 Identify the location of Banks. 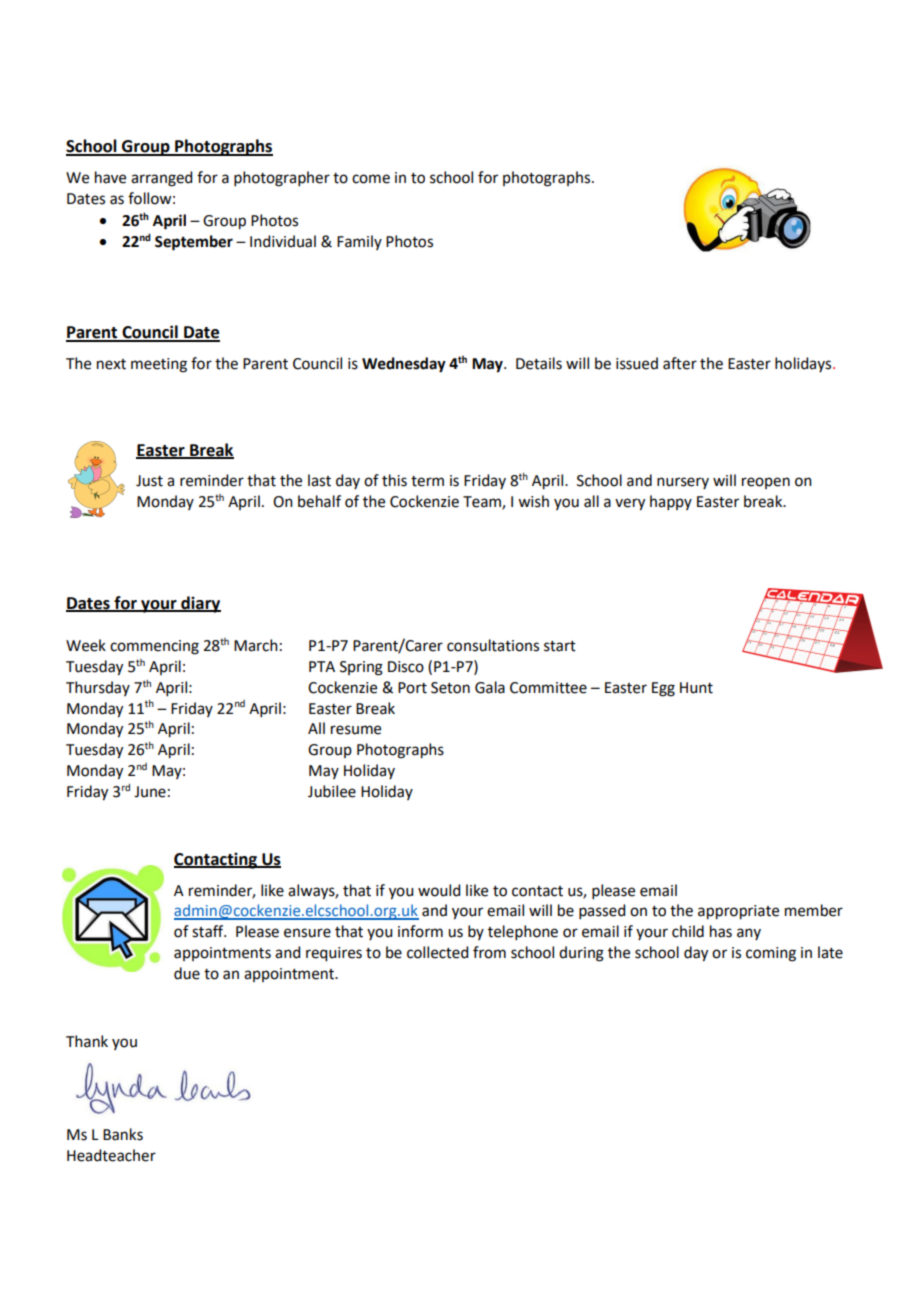
(123, 1134).
